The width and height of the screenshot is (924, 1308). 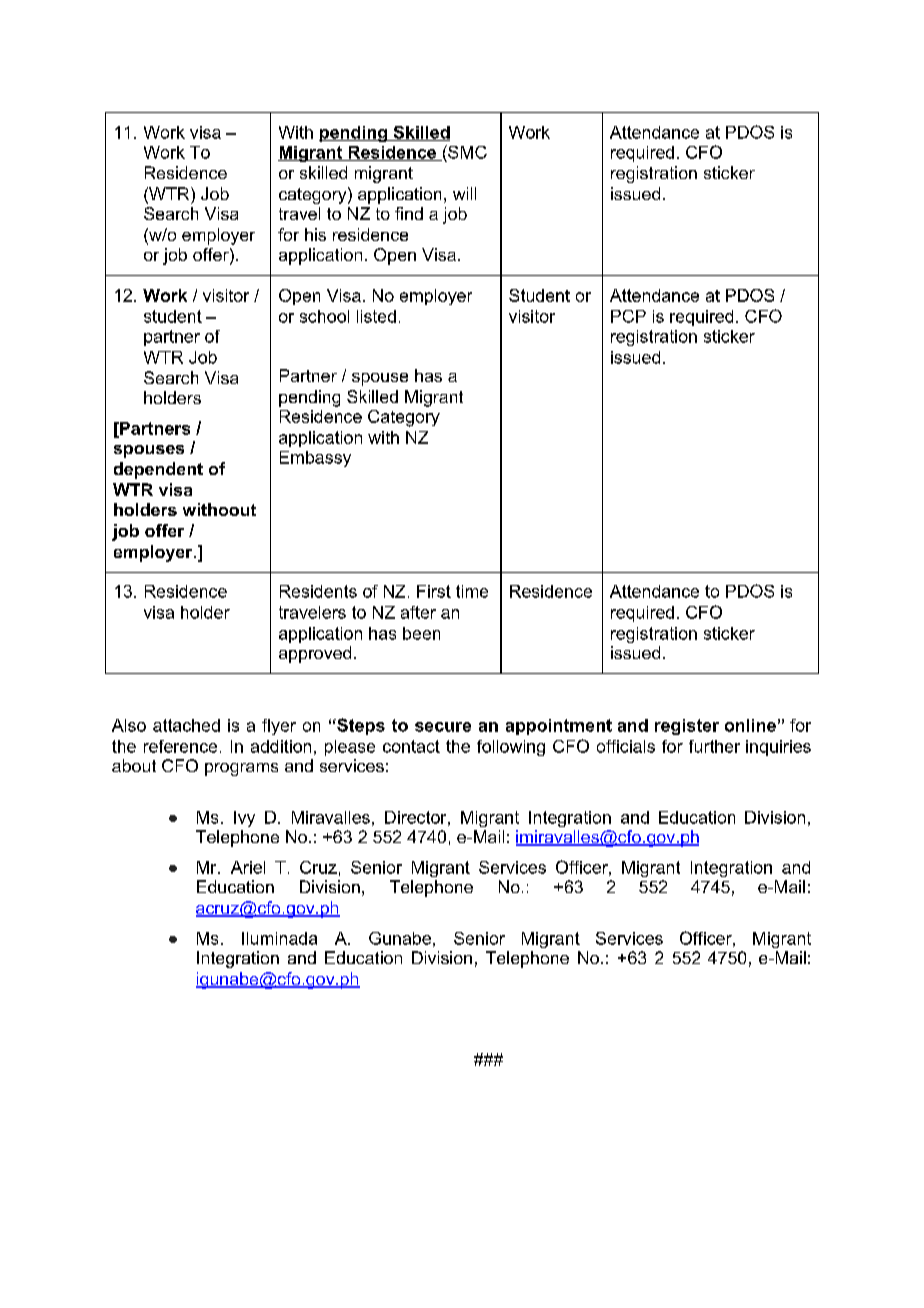 What do you see at coordinates (464, 193) in the screenshot?
I see `will` at bounding box center [464, 193].
